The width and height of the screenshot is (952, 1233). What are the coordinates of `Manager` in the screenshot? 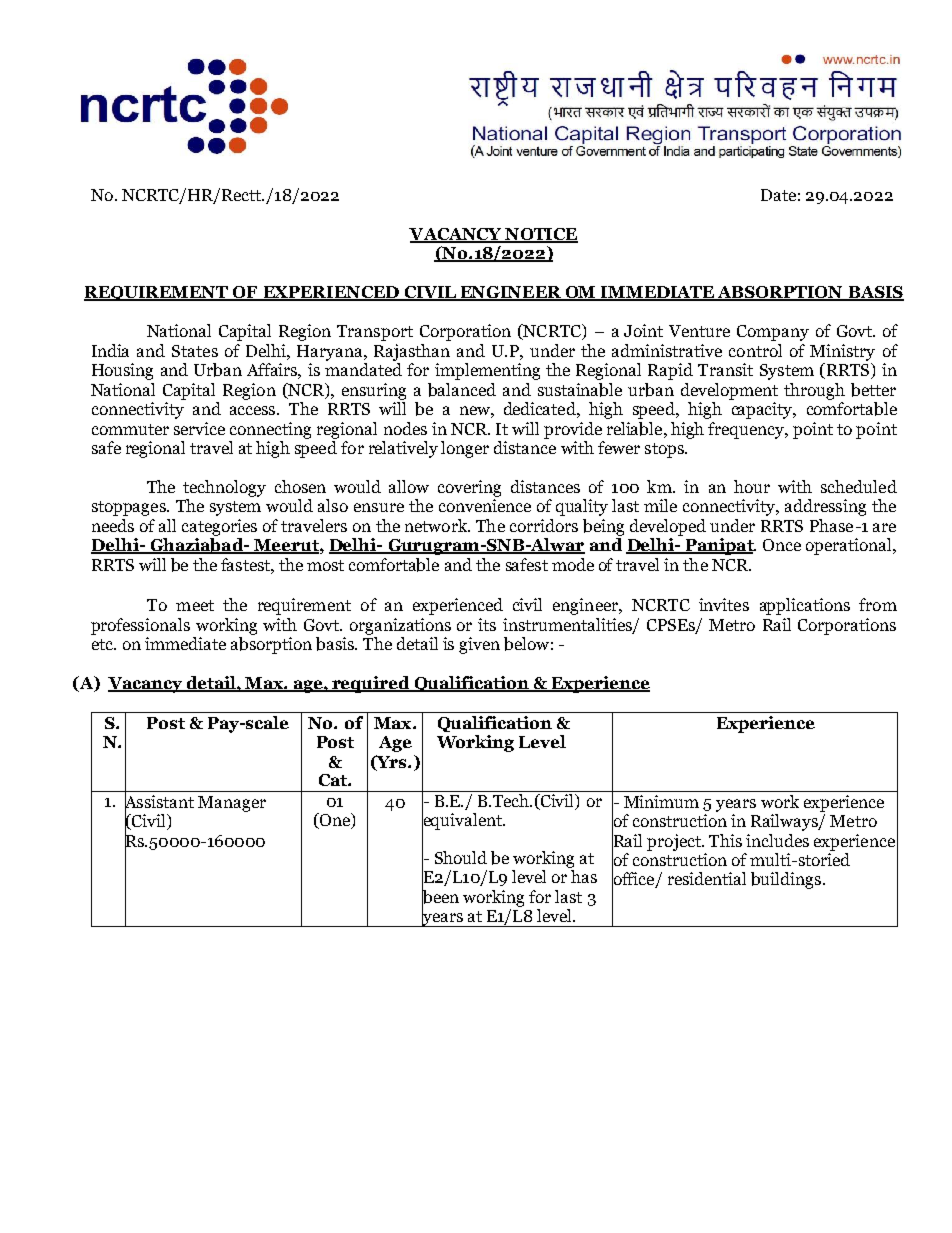 It's located at (232, 804).
